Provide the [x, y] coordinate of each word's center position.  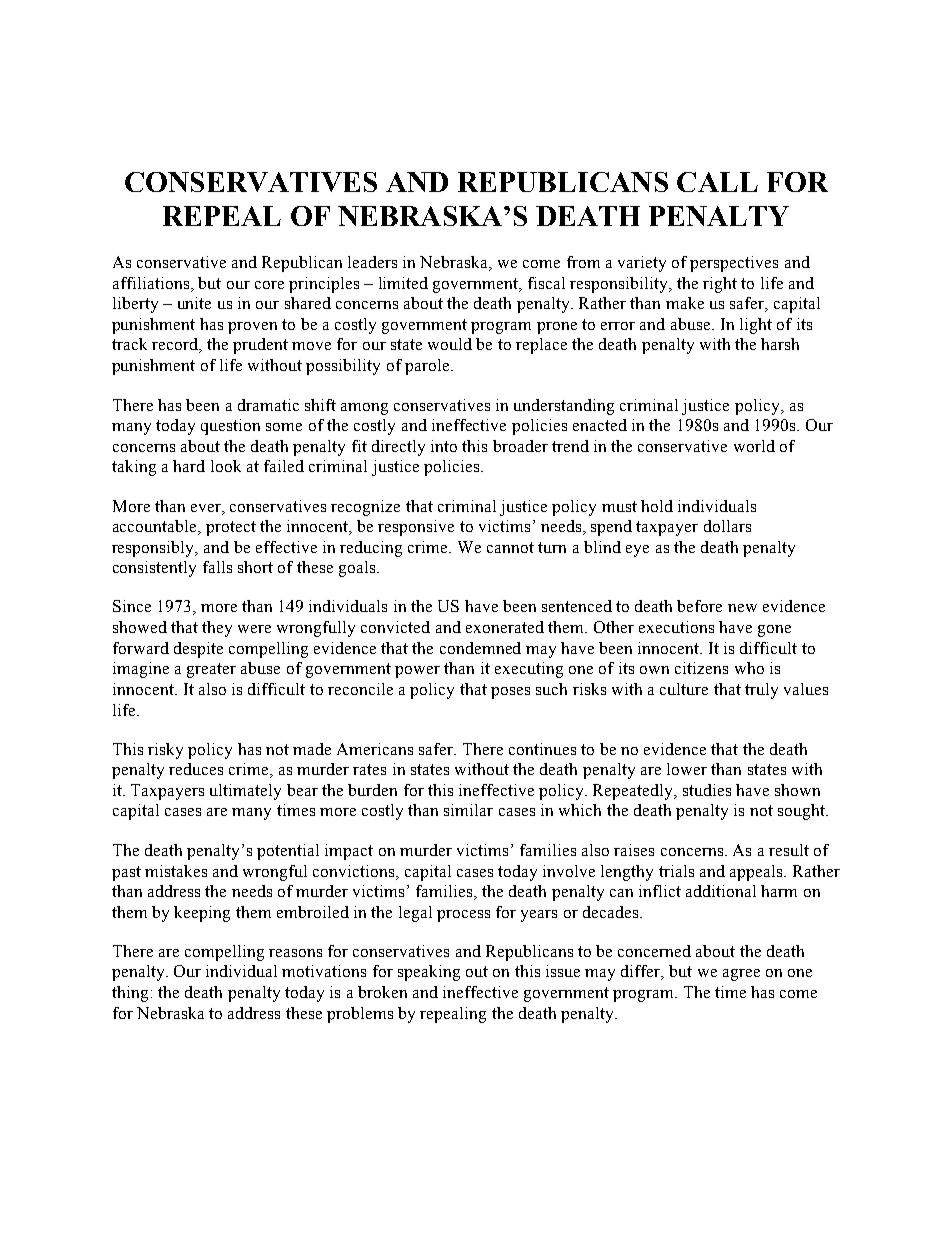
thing [130, 994]
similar [468, 810]
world [754, 446]
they [217, 629]
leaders [372, 262]
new [742, 608]
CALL [717, 182]
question [230, 427]
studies [707, 790]
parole [428, 367]
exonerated [505, 627]
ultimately [245, 792]
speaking [429, 973]
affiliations [151, 283]
